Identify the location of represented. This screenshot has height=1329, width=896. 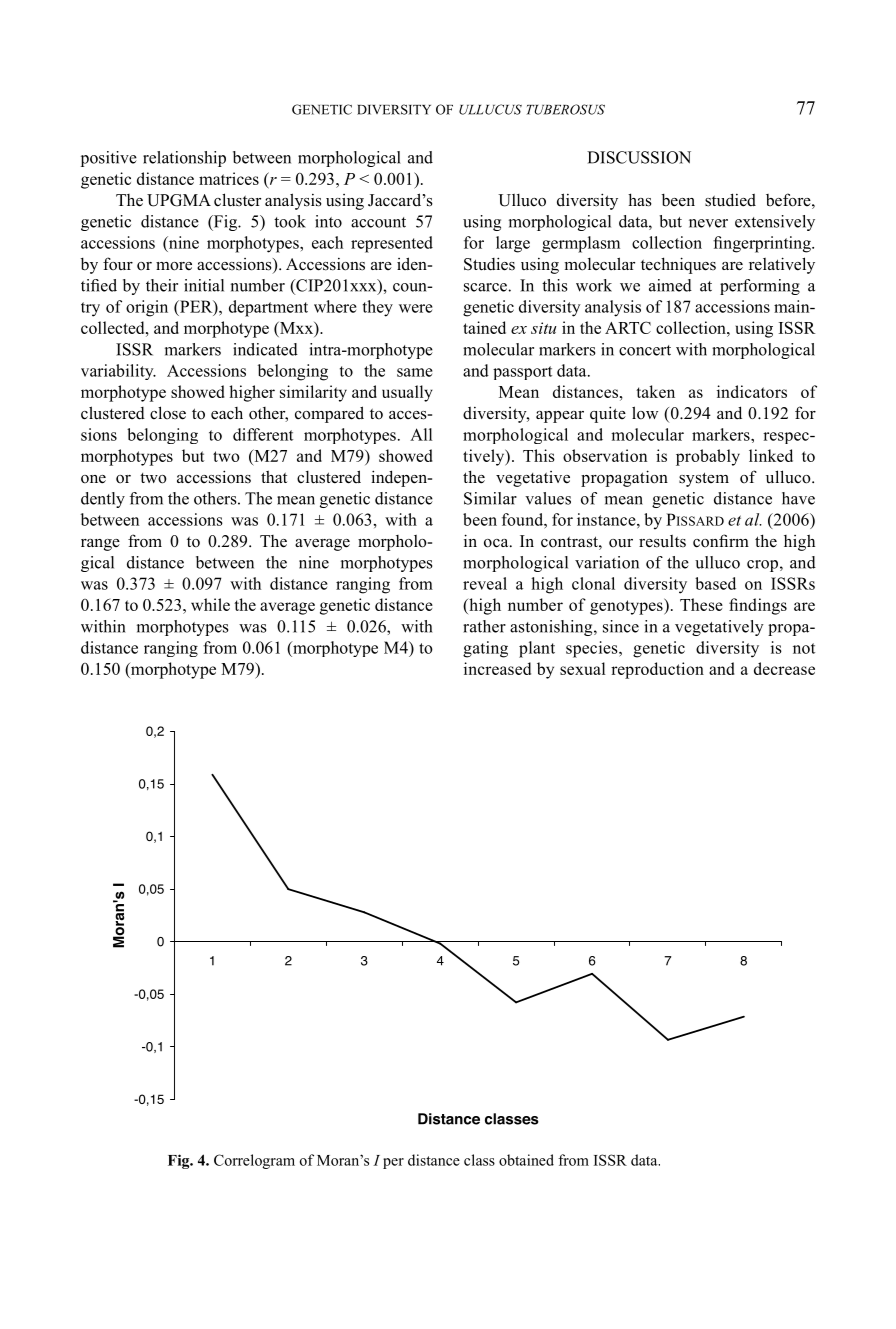
(392, 244).
